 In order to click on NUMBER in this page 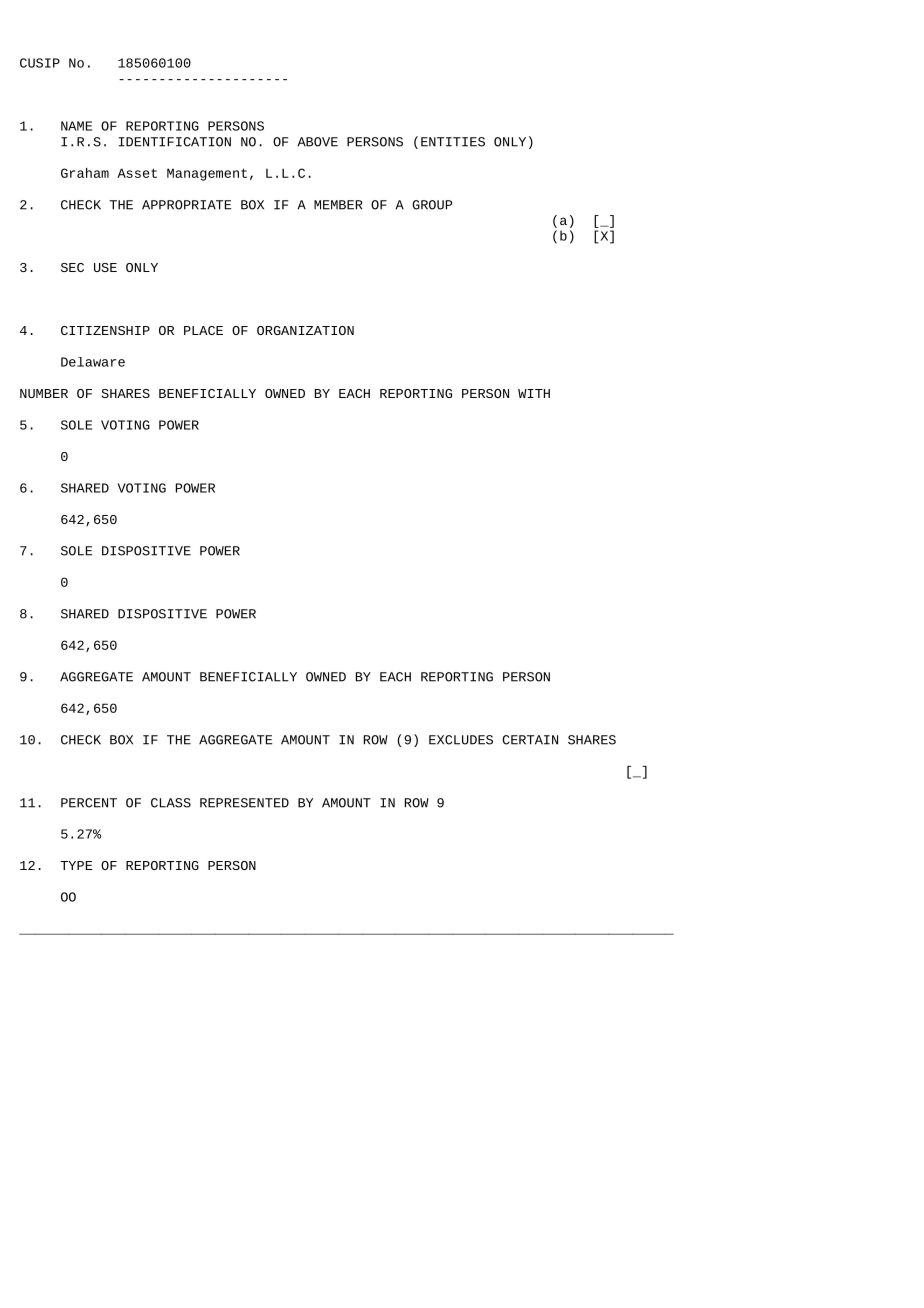, I will do `click(44, 393)`.
